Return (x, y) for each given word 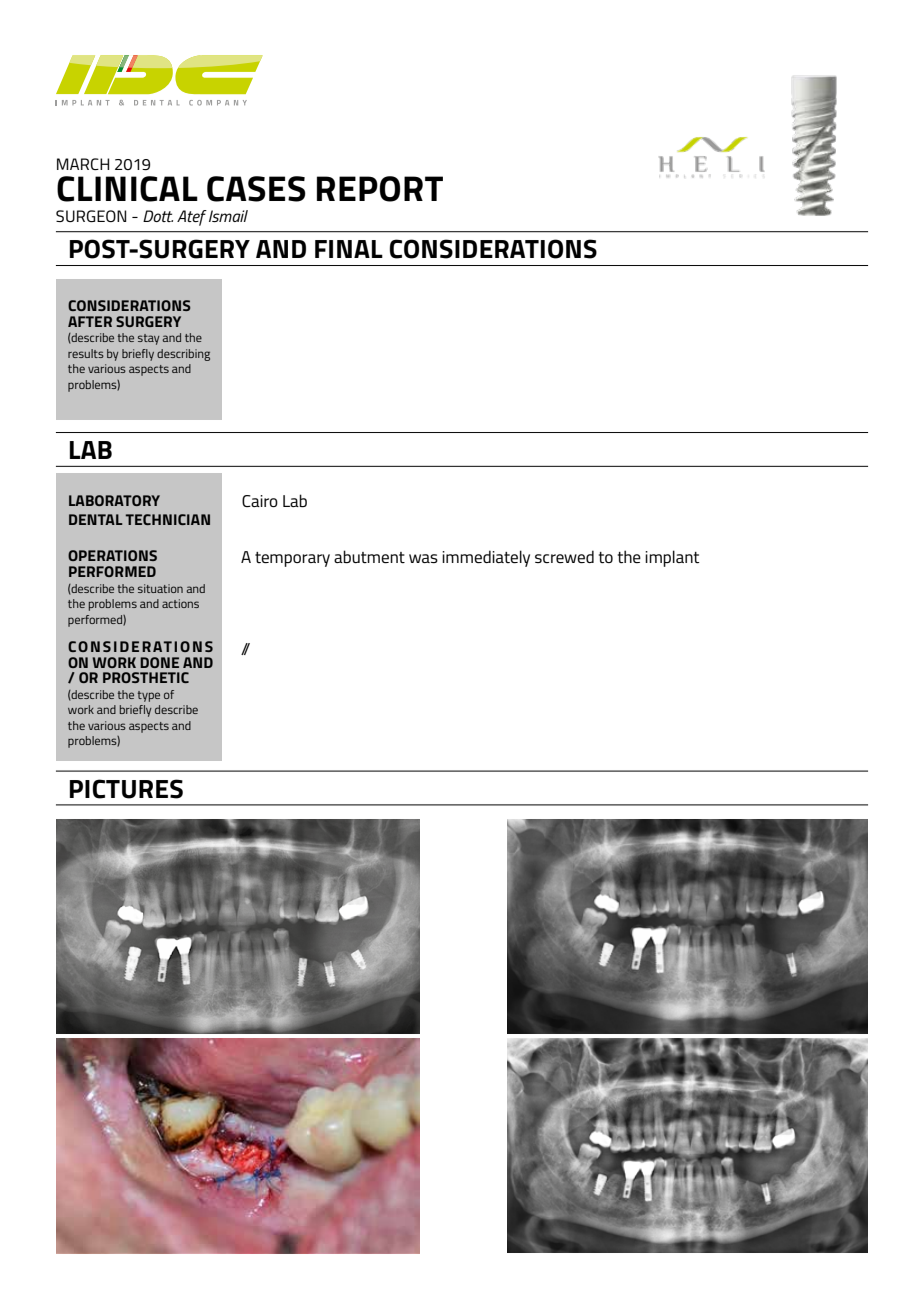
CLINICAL (127, 189)
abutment (369, 556)
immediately (486, 558)
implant (672, 558)
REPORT (380, 189)
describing (183, 355)
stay (149, 339)
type (149, 696)
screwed (564, 556)
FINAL (349, 249)
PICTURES (126, 789)
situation (160, 588)
